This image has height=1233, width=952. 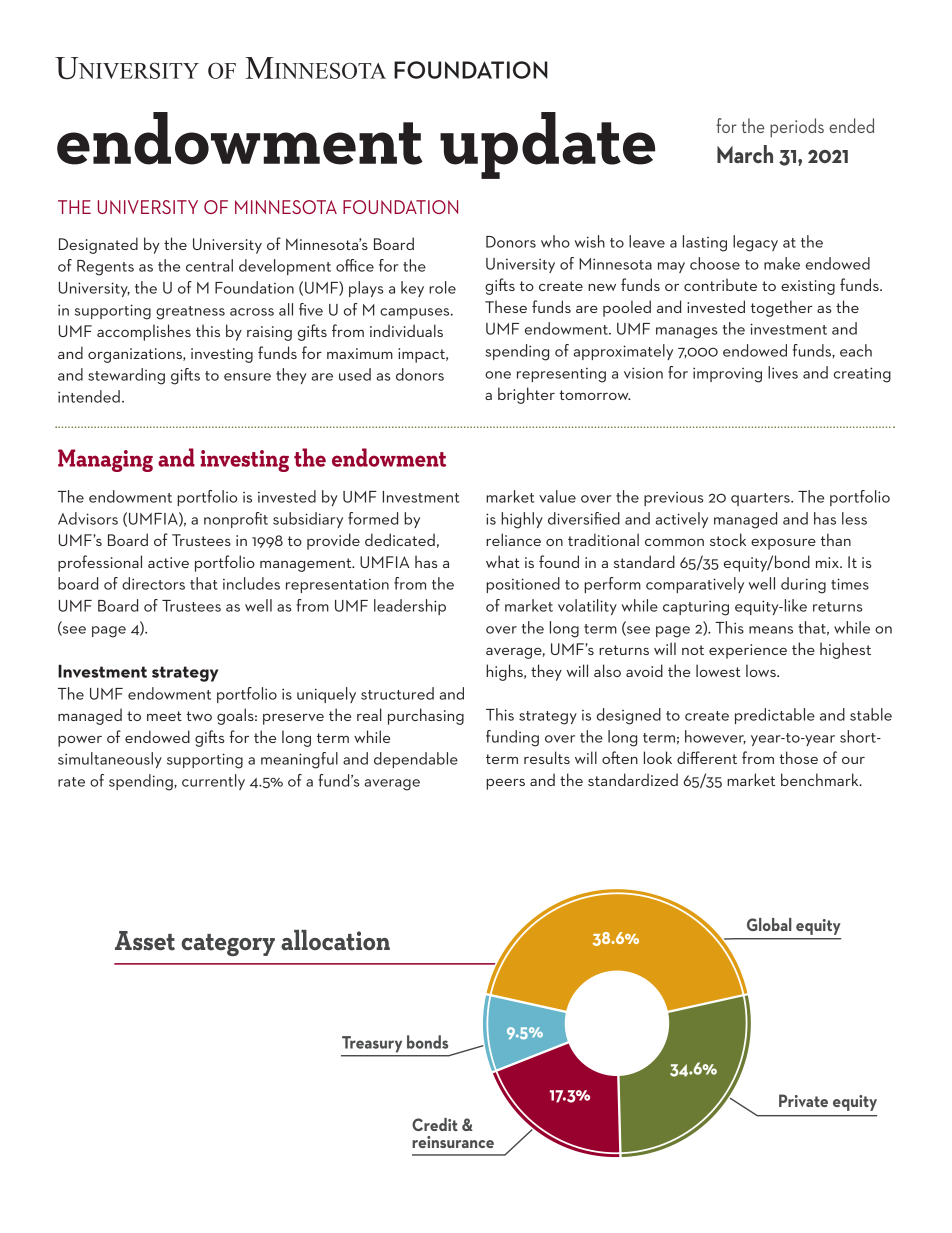 What do you see at coordinates (761, 499) in the image?
I see `quarters` at bounding box center [761, 499].
